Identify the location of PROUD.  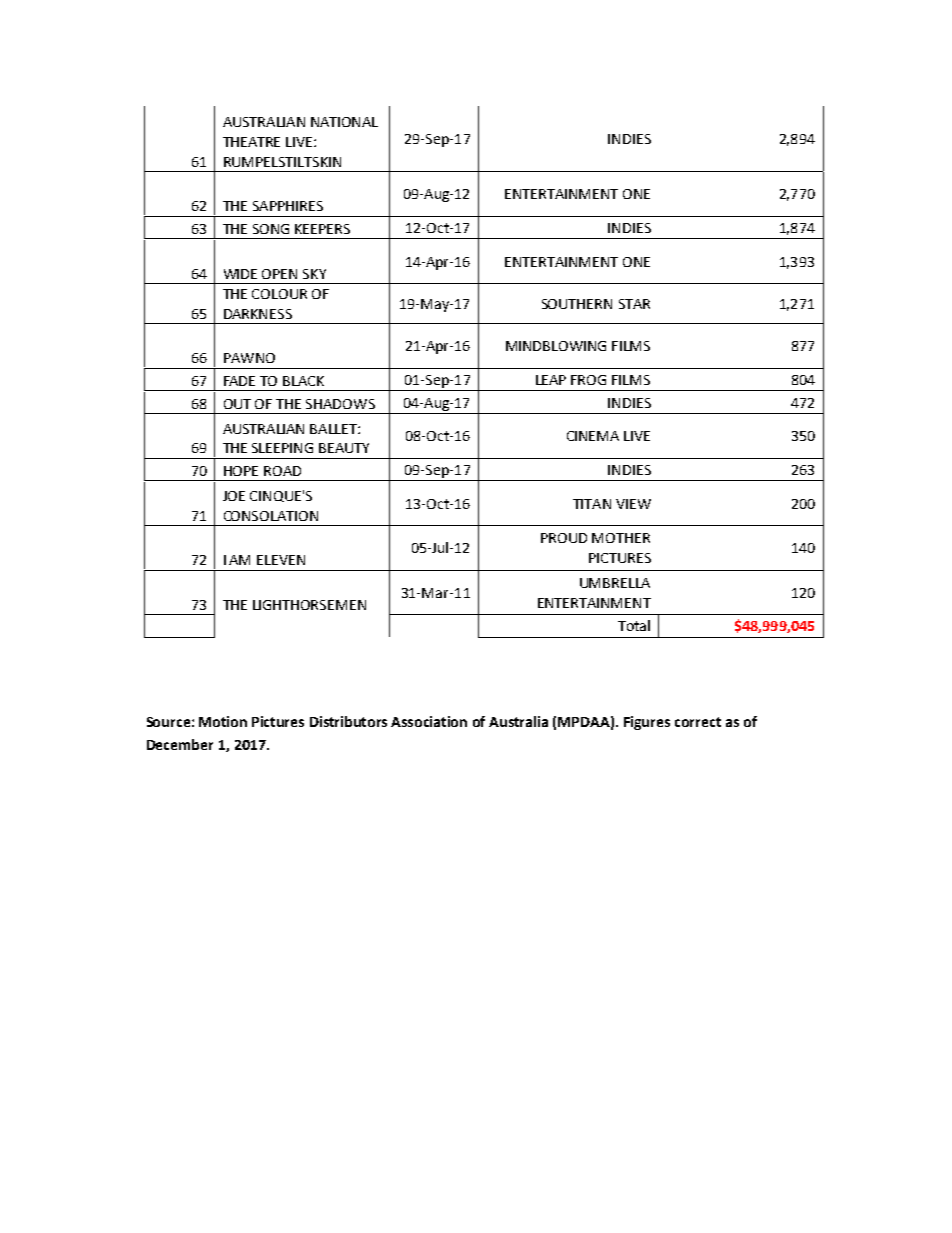
(564, 538).
